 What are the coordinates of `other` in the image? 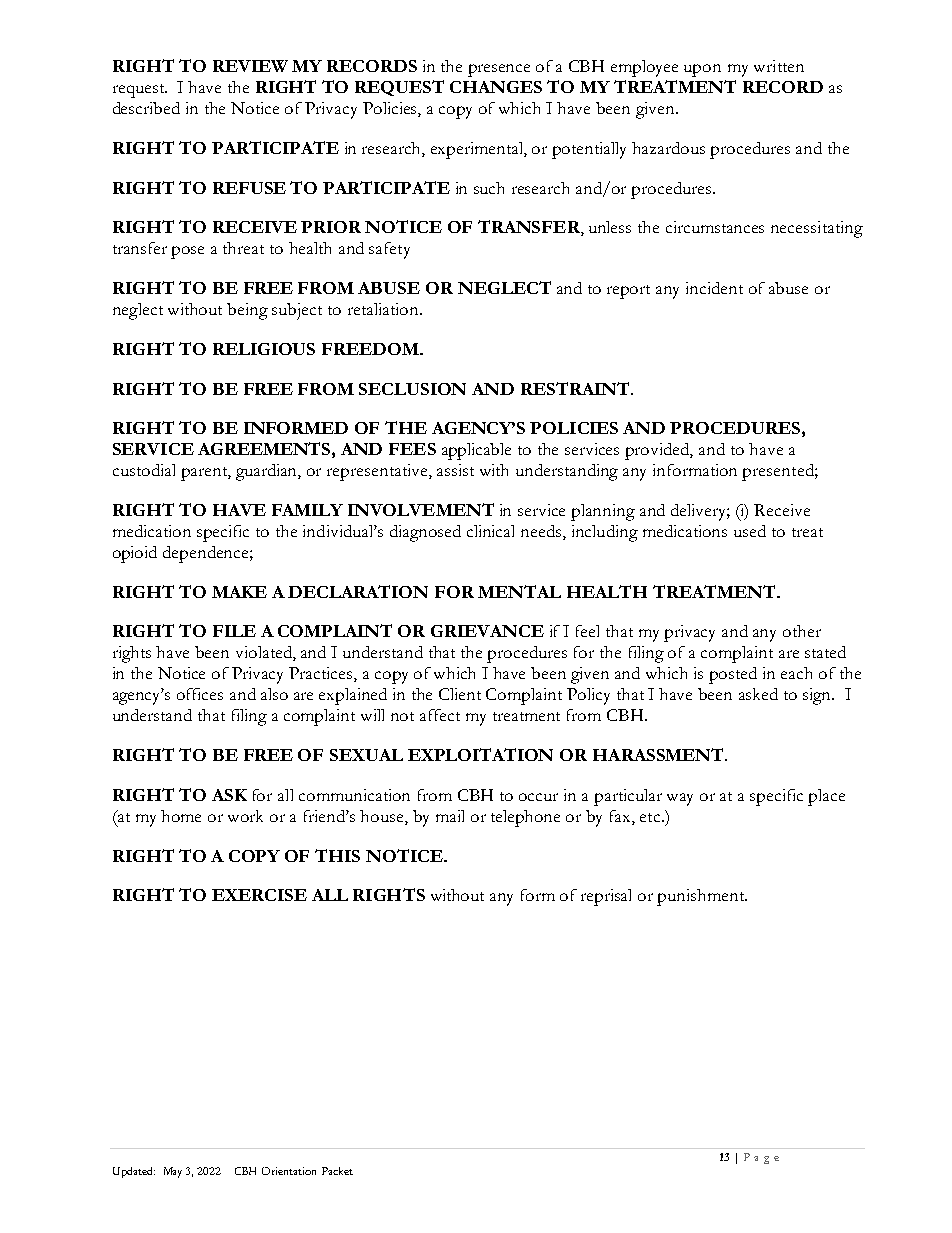 It's located at (802, 631).
